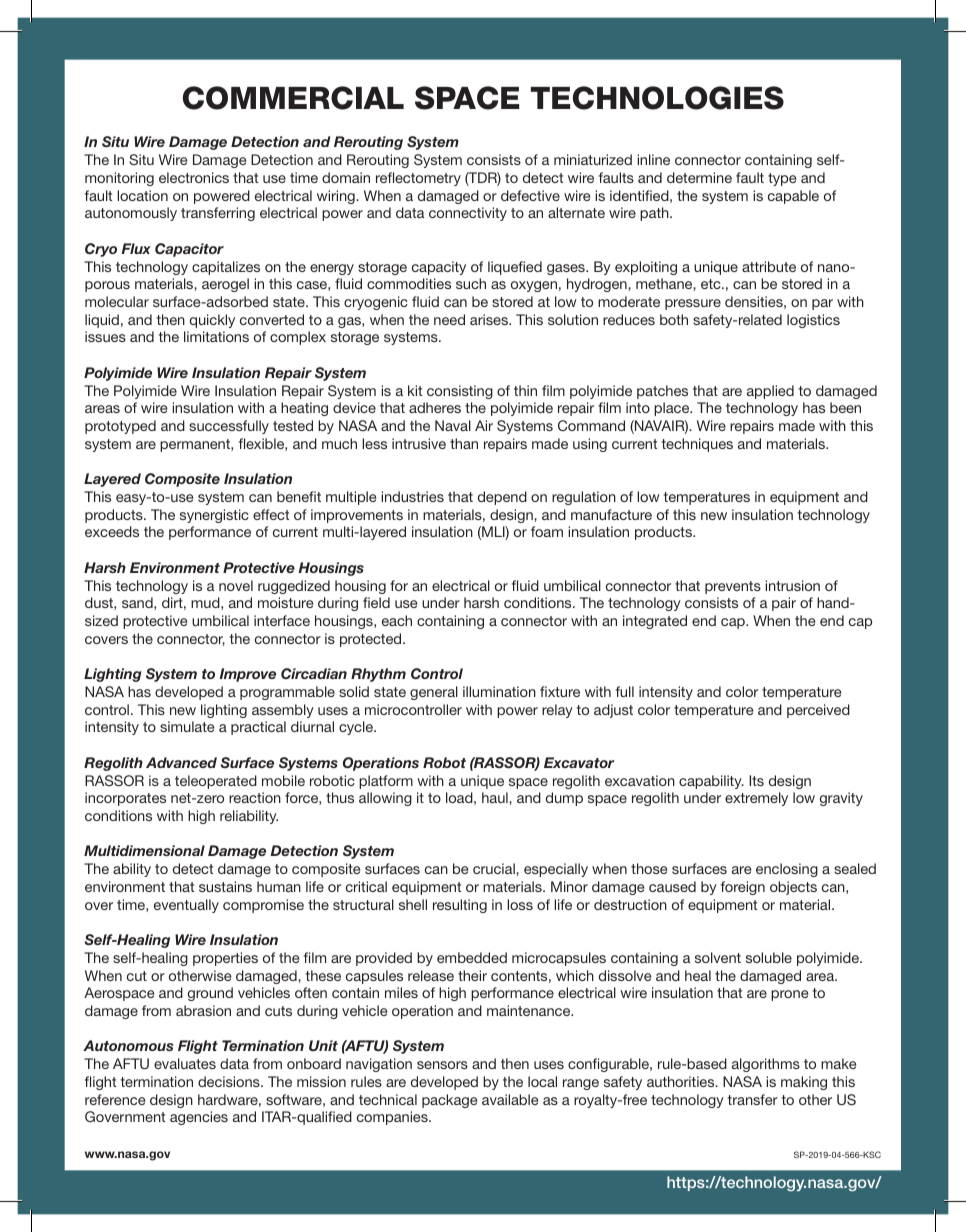 The width and height of the image is (966, 1232). I want to click on haul, so click(496, 797).
